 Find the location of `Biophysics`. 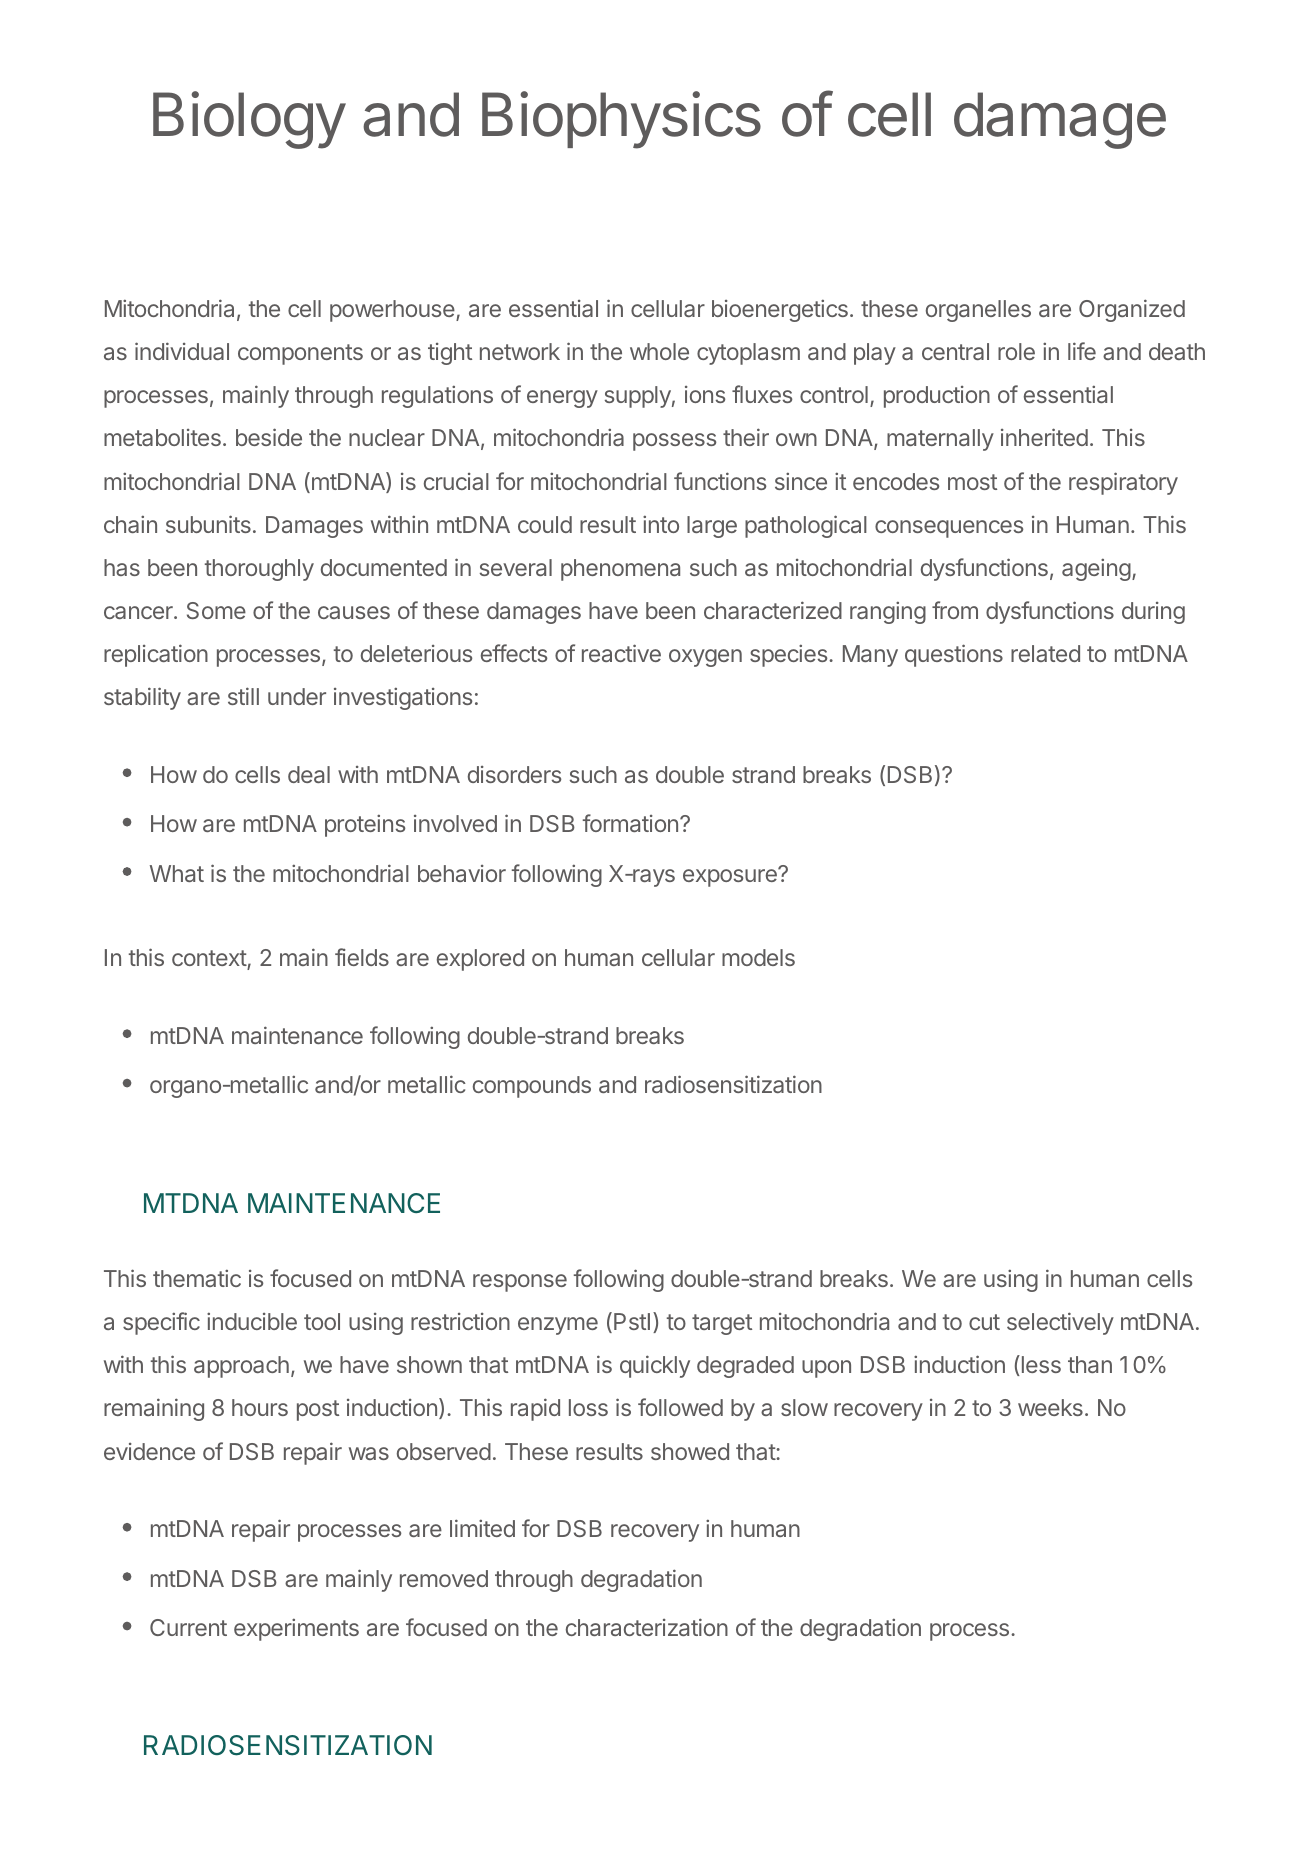

Biophysics is located at coordinates (621, 120).
